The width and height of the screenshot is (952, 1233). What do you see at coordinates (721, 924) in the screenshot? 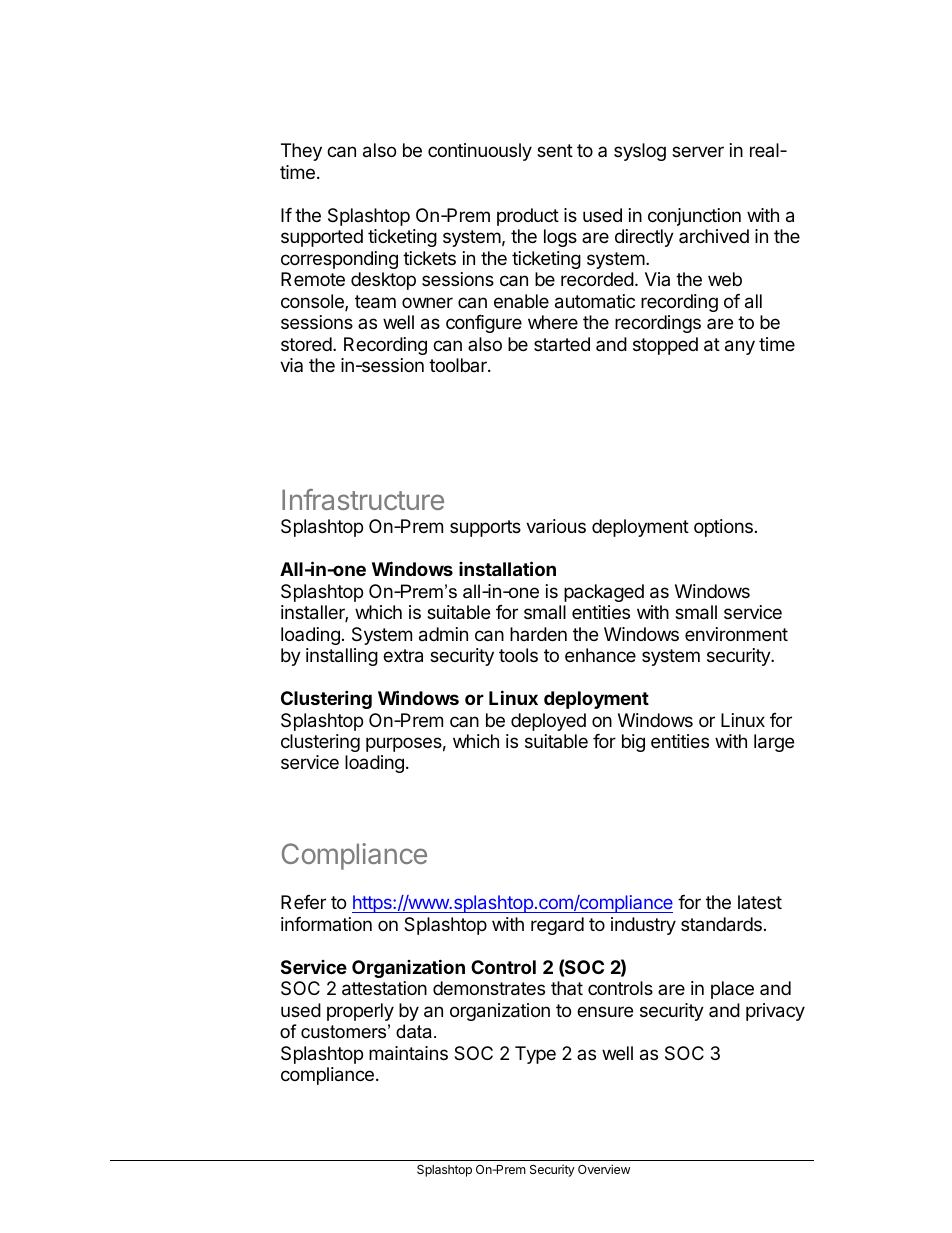
I see `standards` at bounding box center [721, 924].
